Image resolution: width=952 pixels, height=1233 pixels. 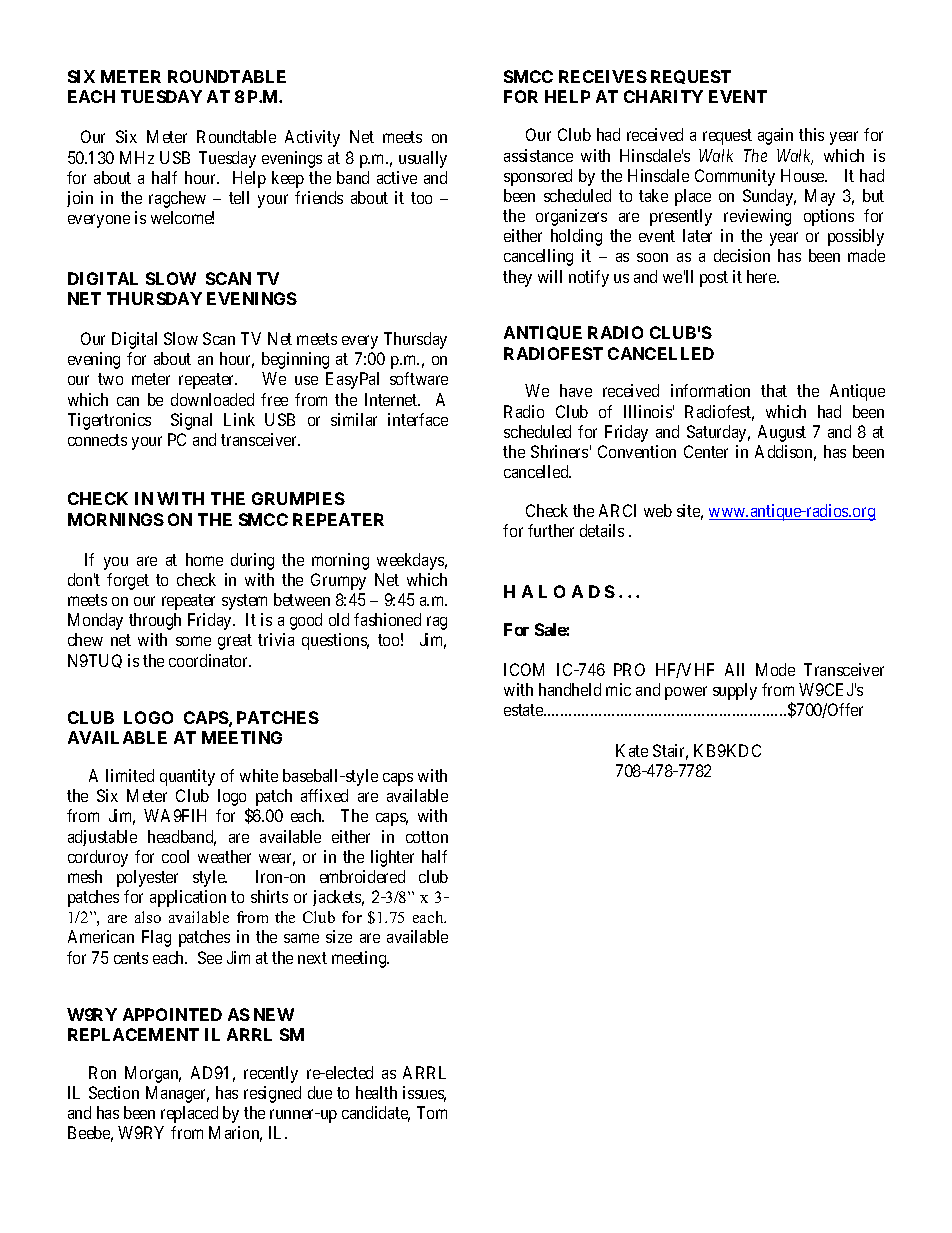 What do you see at coordinates (538, 155) in the screenshot?
I see `assistance` at bounding box center [538, 155].
